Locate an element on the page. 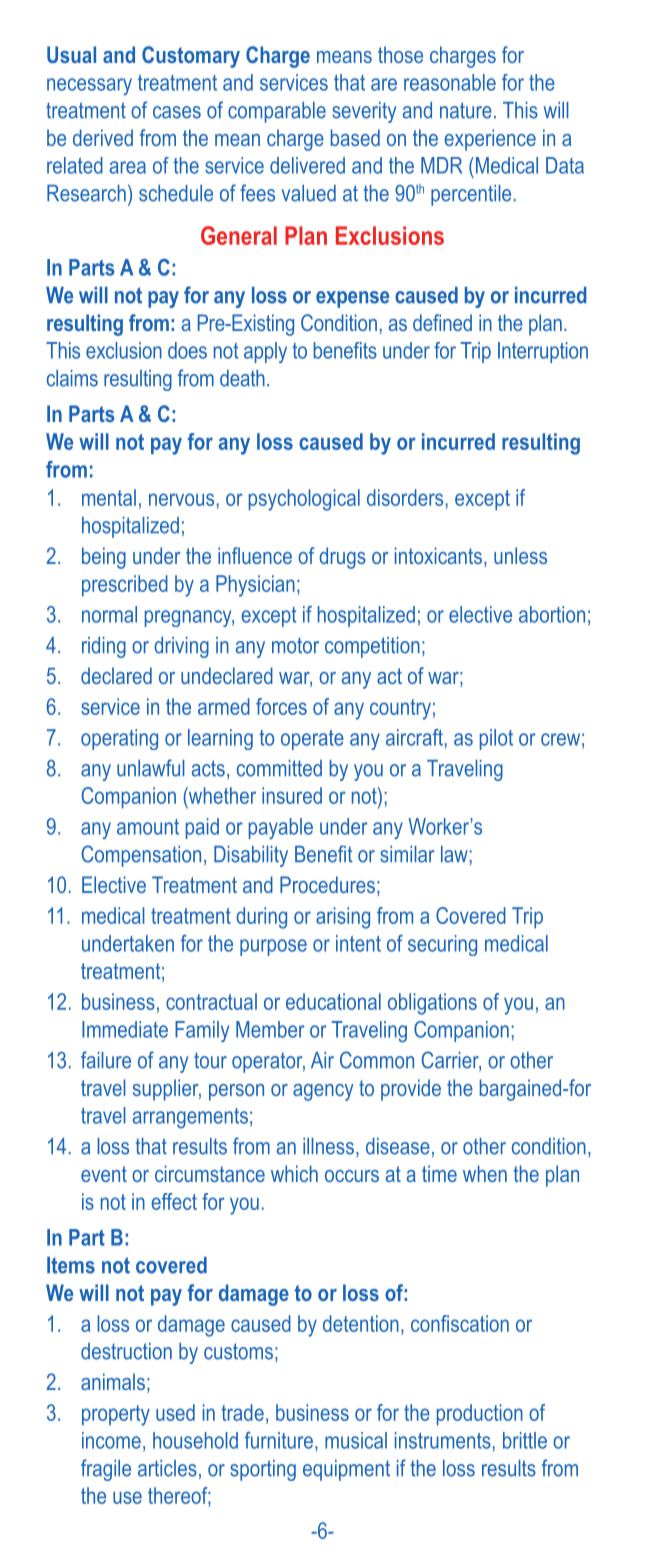 Image resolution: width=645 pixels, height=1568 pixels. pilot is located at coordinates (496, 739).
